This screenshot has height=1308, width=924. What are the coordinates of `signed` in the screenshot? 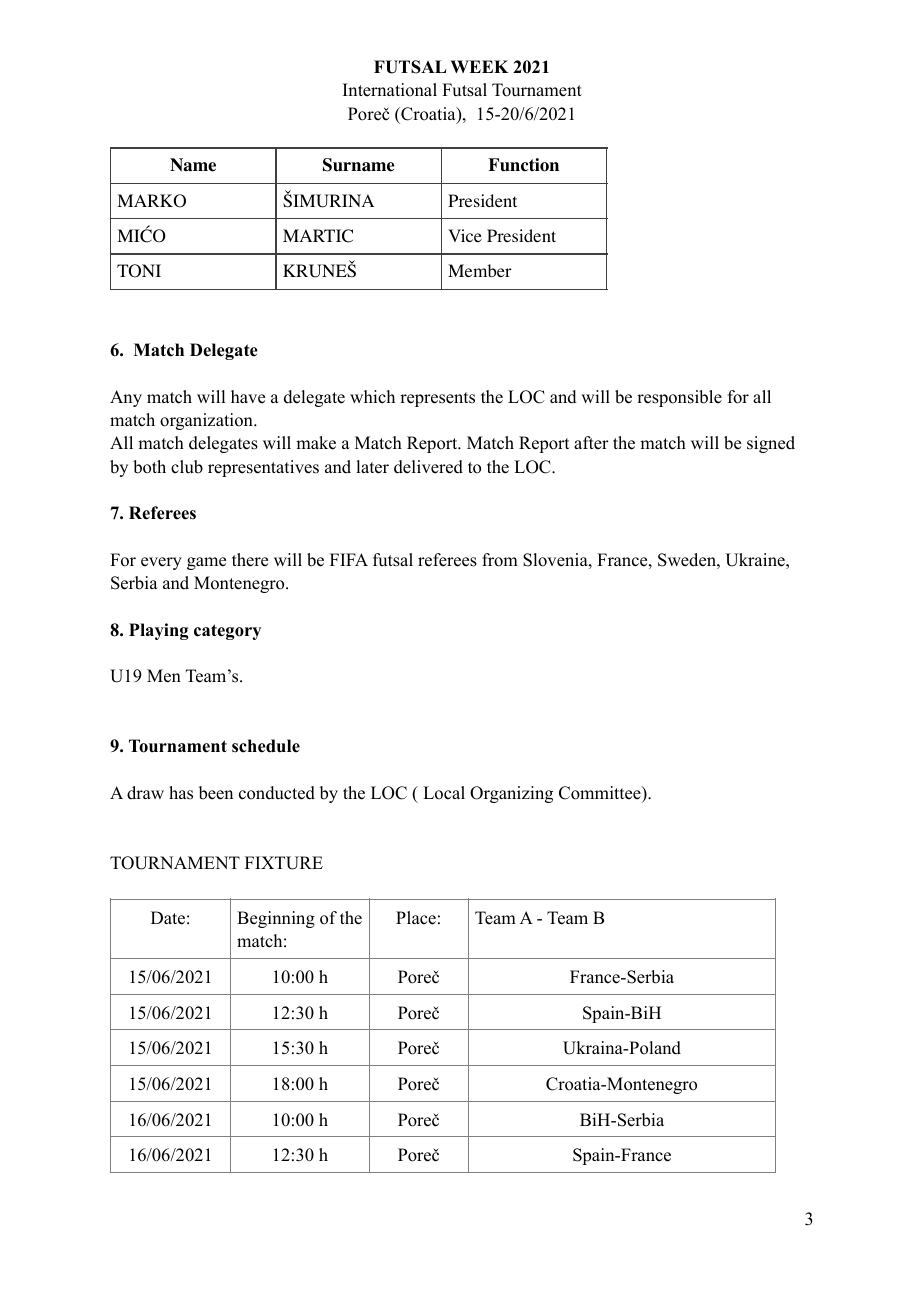 It's located at (771, 444).
